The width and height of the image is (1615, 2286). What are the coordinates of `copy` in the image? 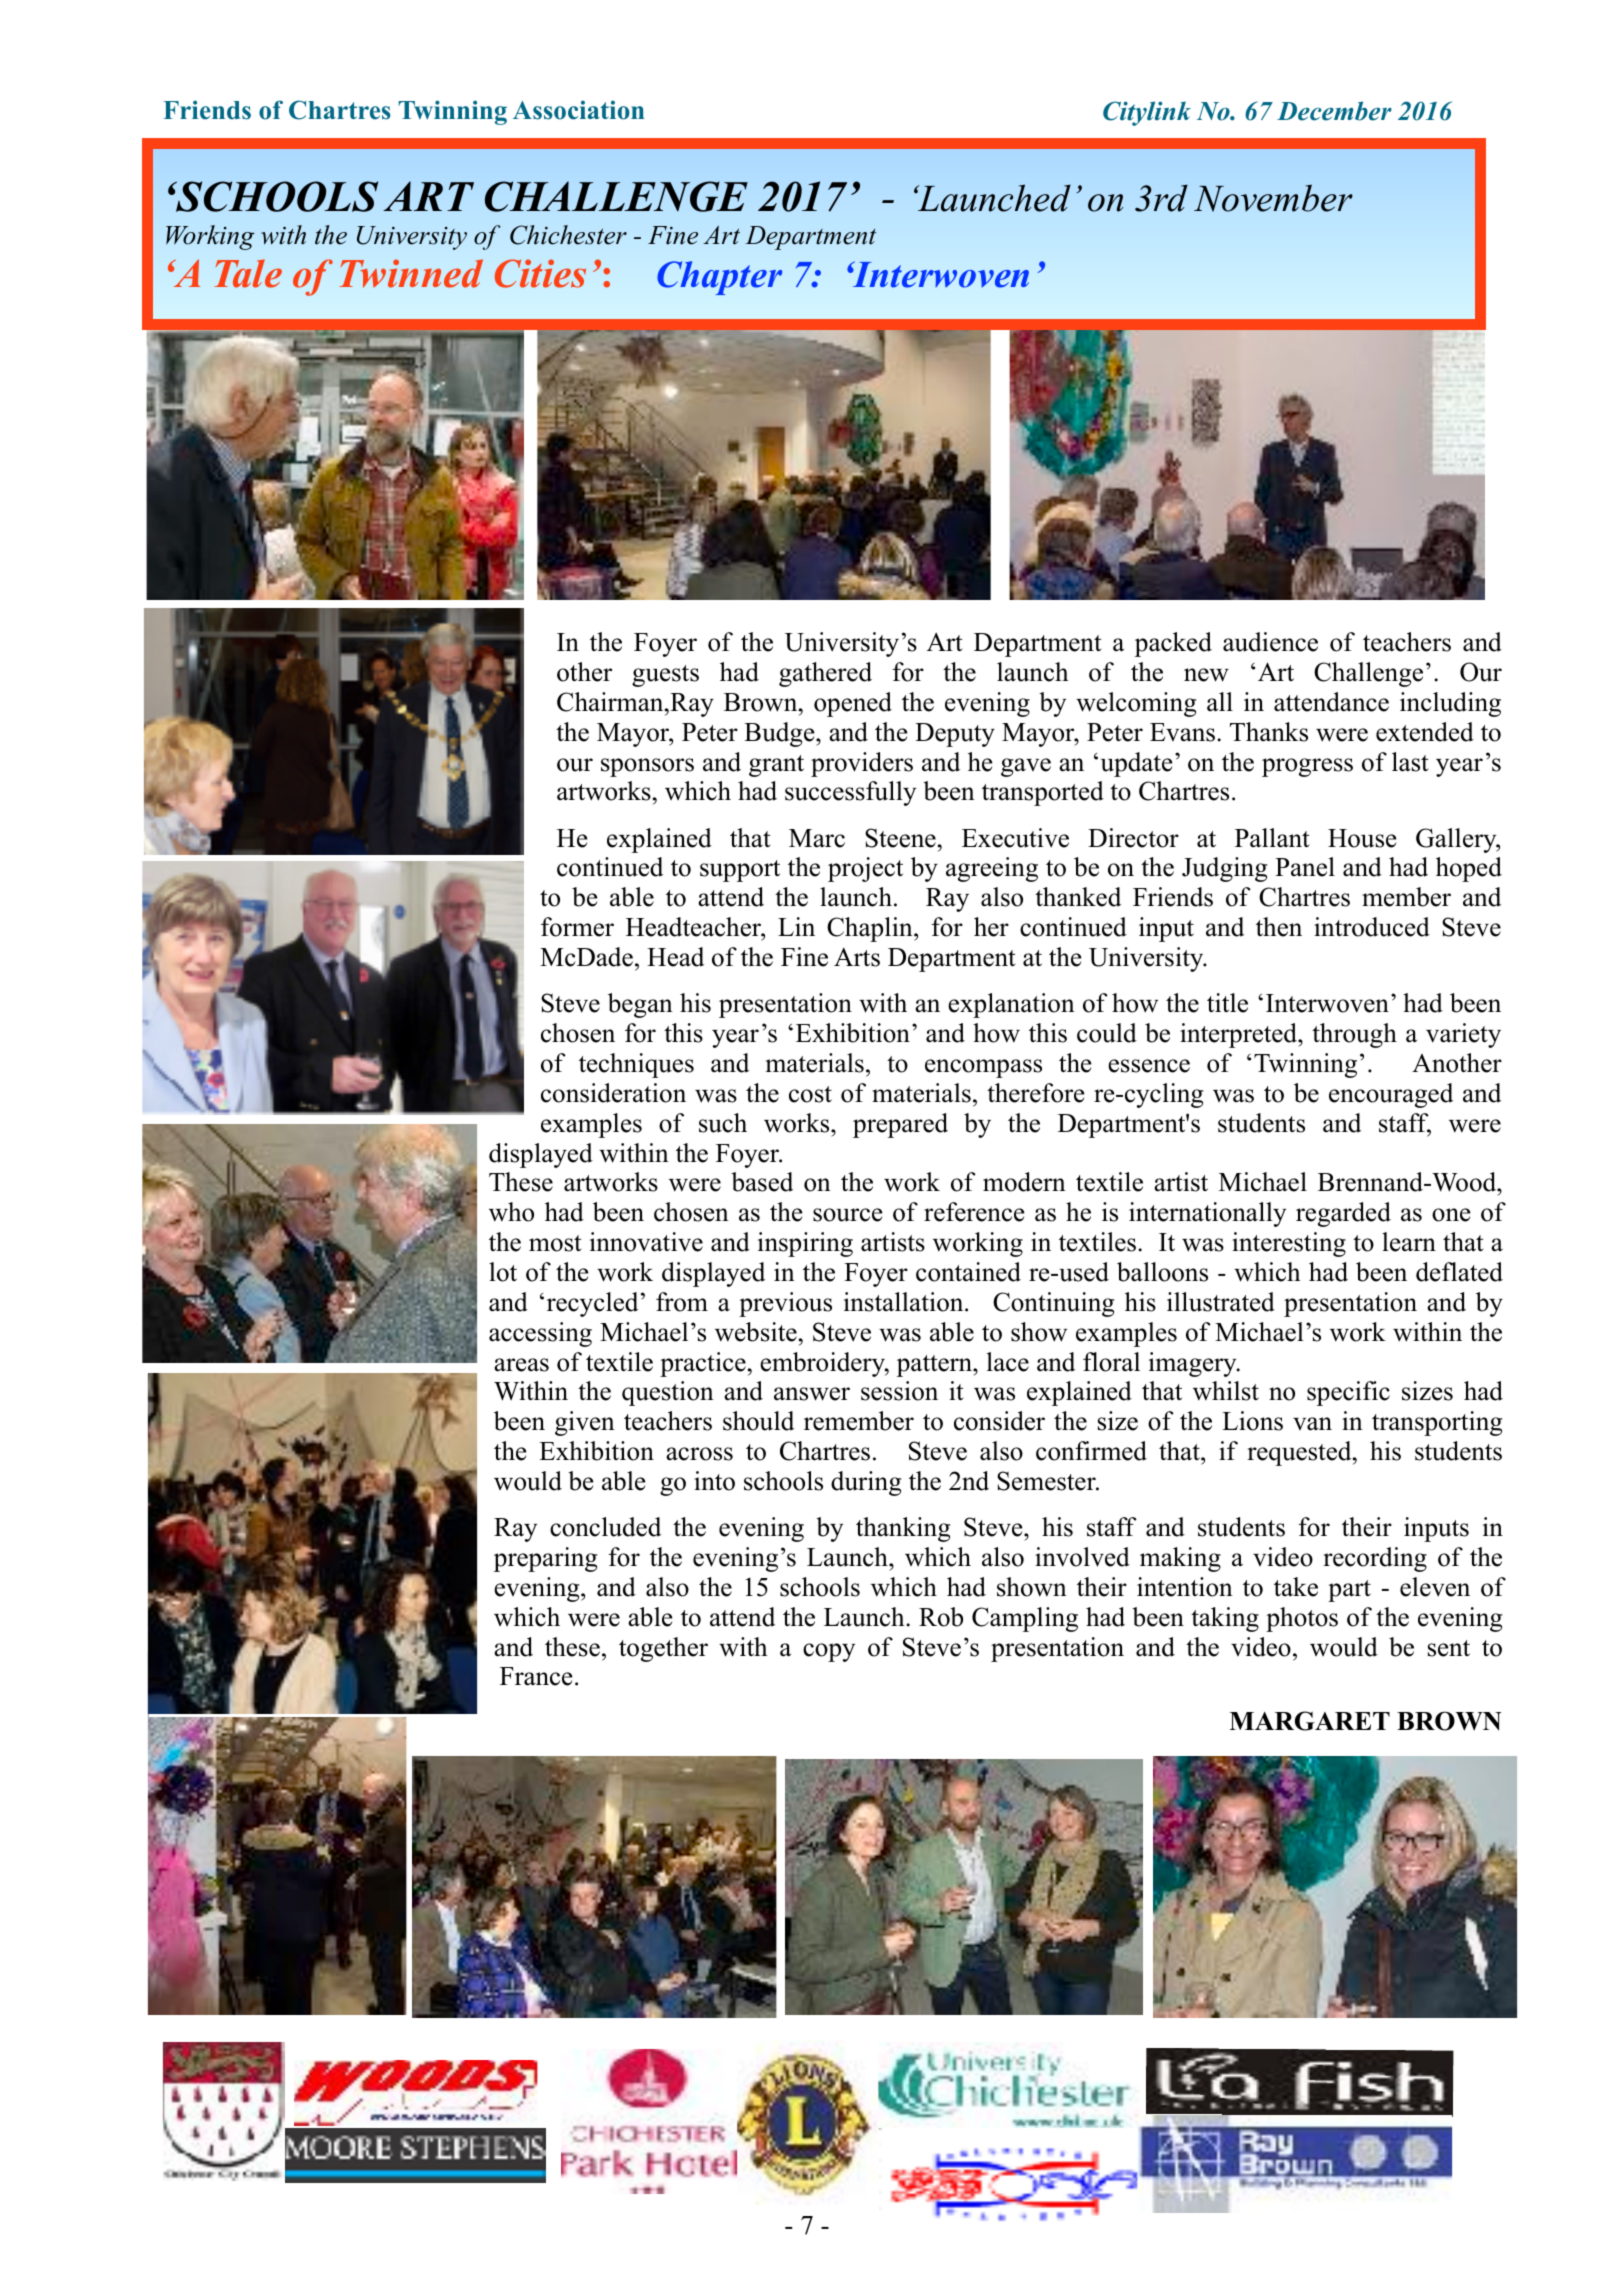 It's located at (829, 1652).
